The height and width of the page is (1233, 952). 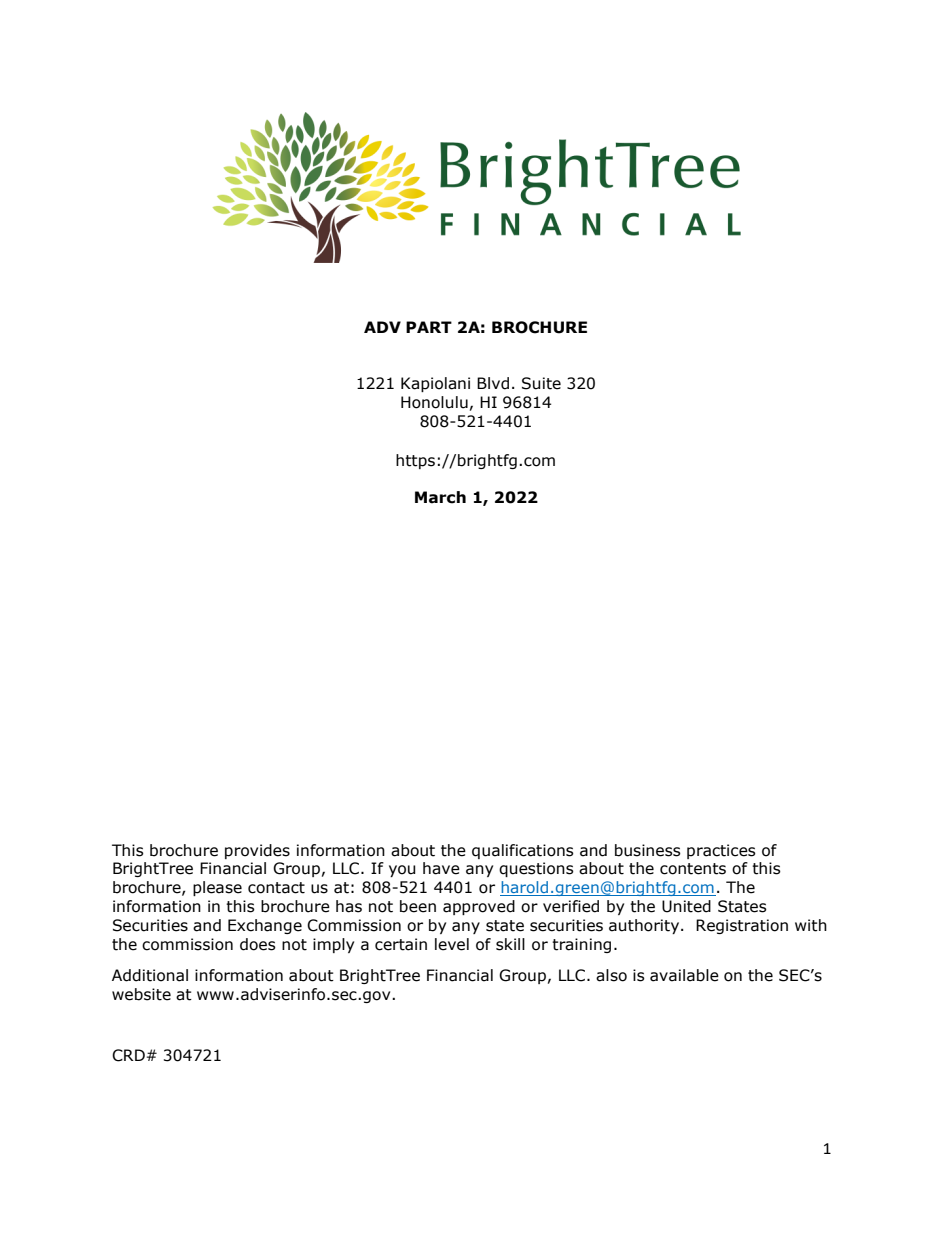 I want to click on PART, so click(x=429, y=327).
